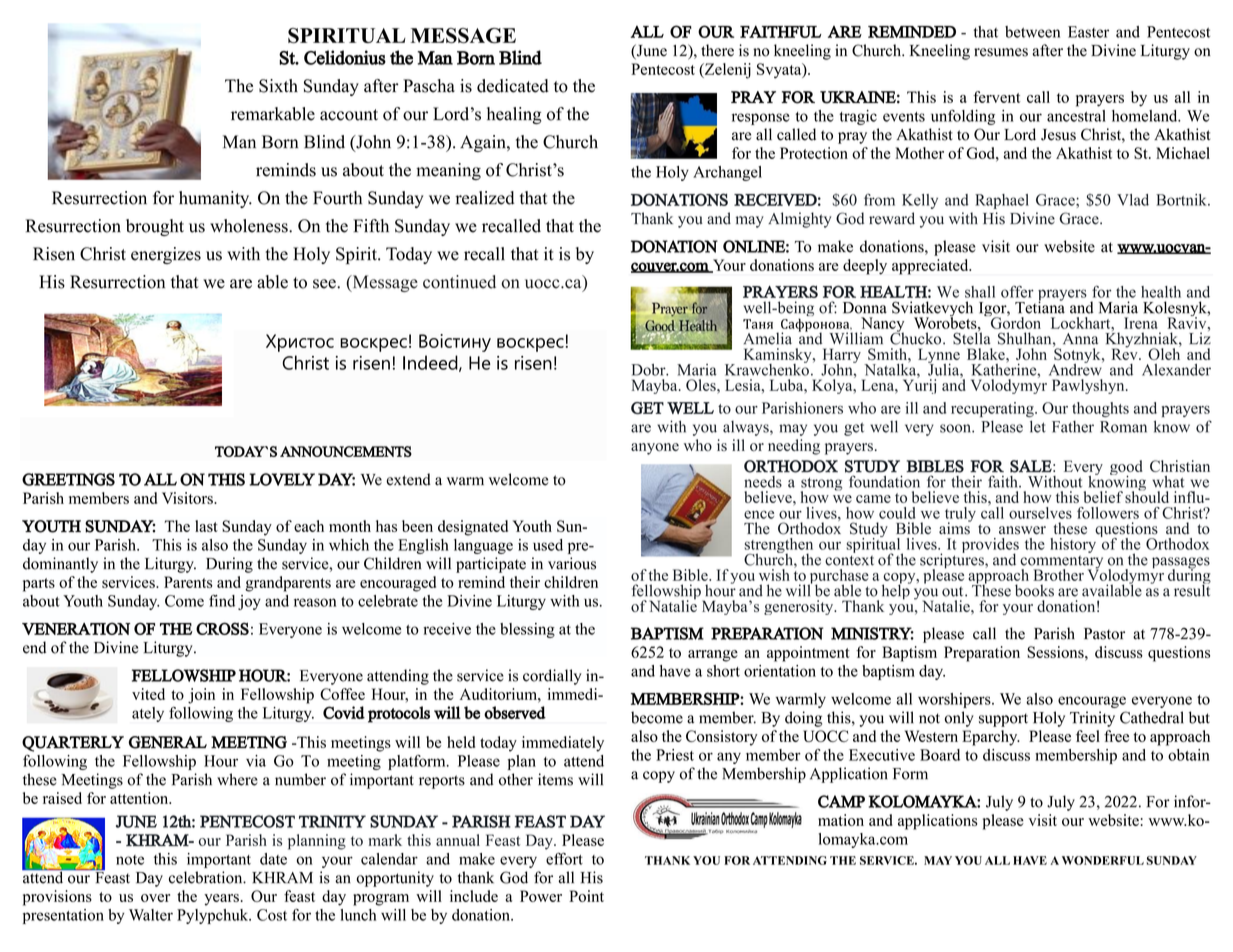  What do you see at coordinates (155, 898) in the document?
I see `over` at bounding box center [155, 898].
